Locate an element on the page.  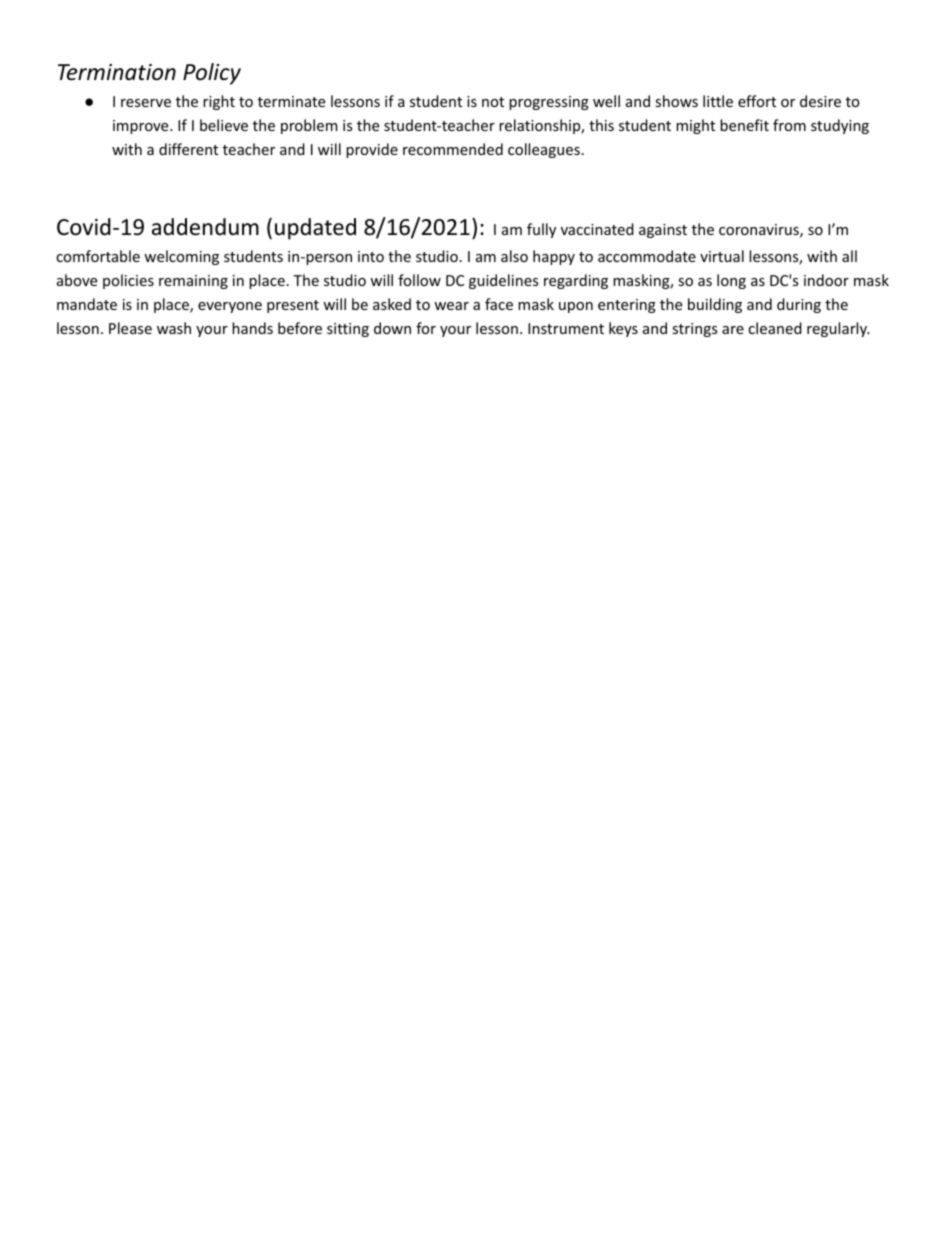
wash is located at coordinates (174, 328).
